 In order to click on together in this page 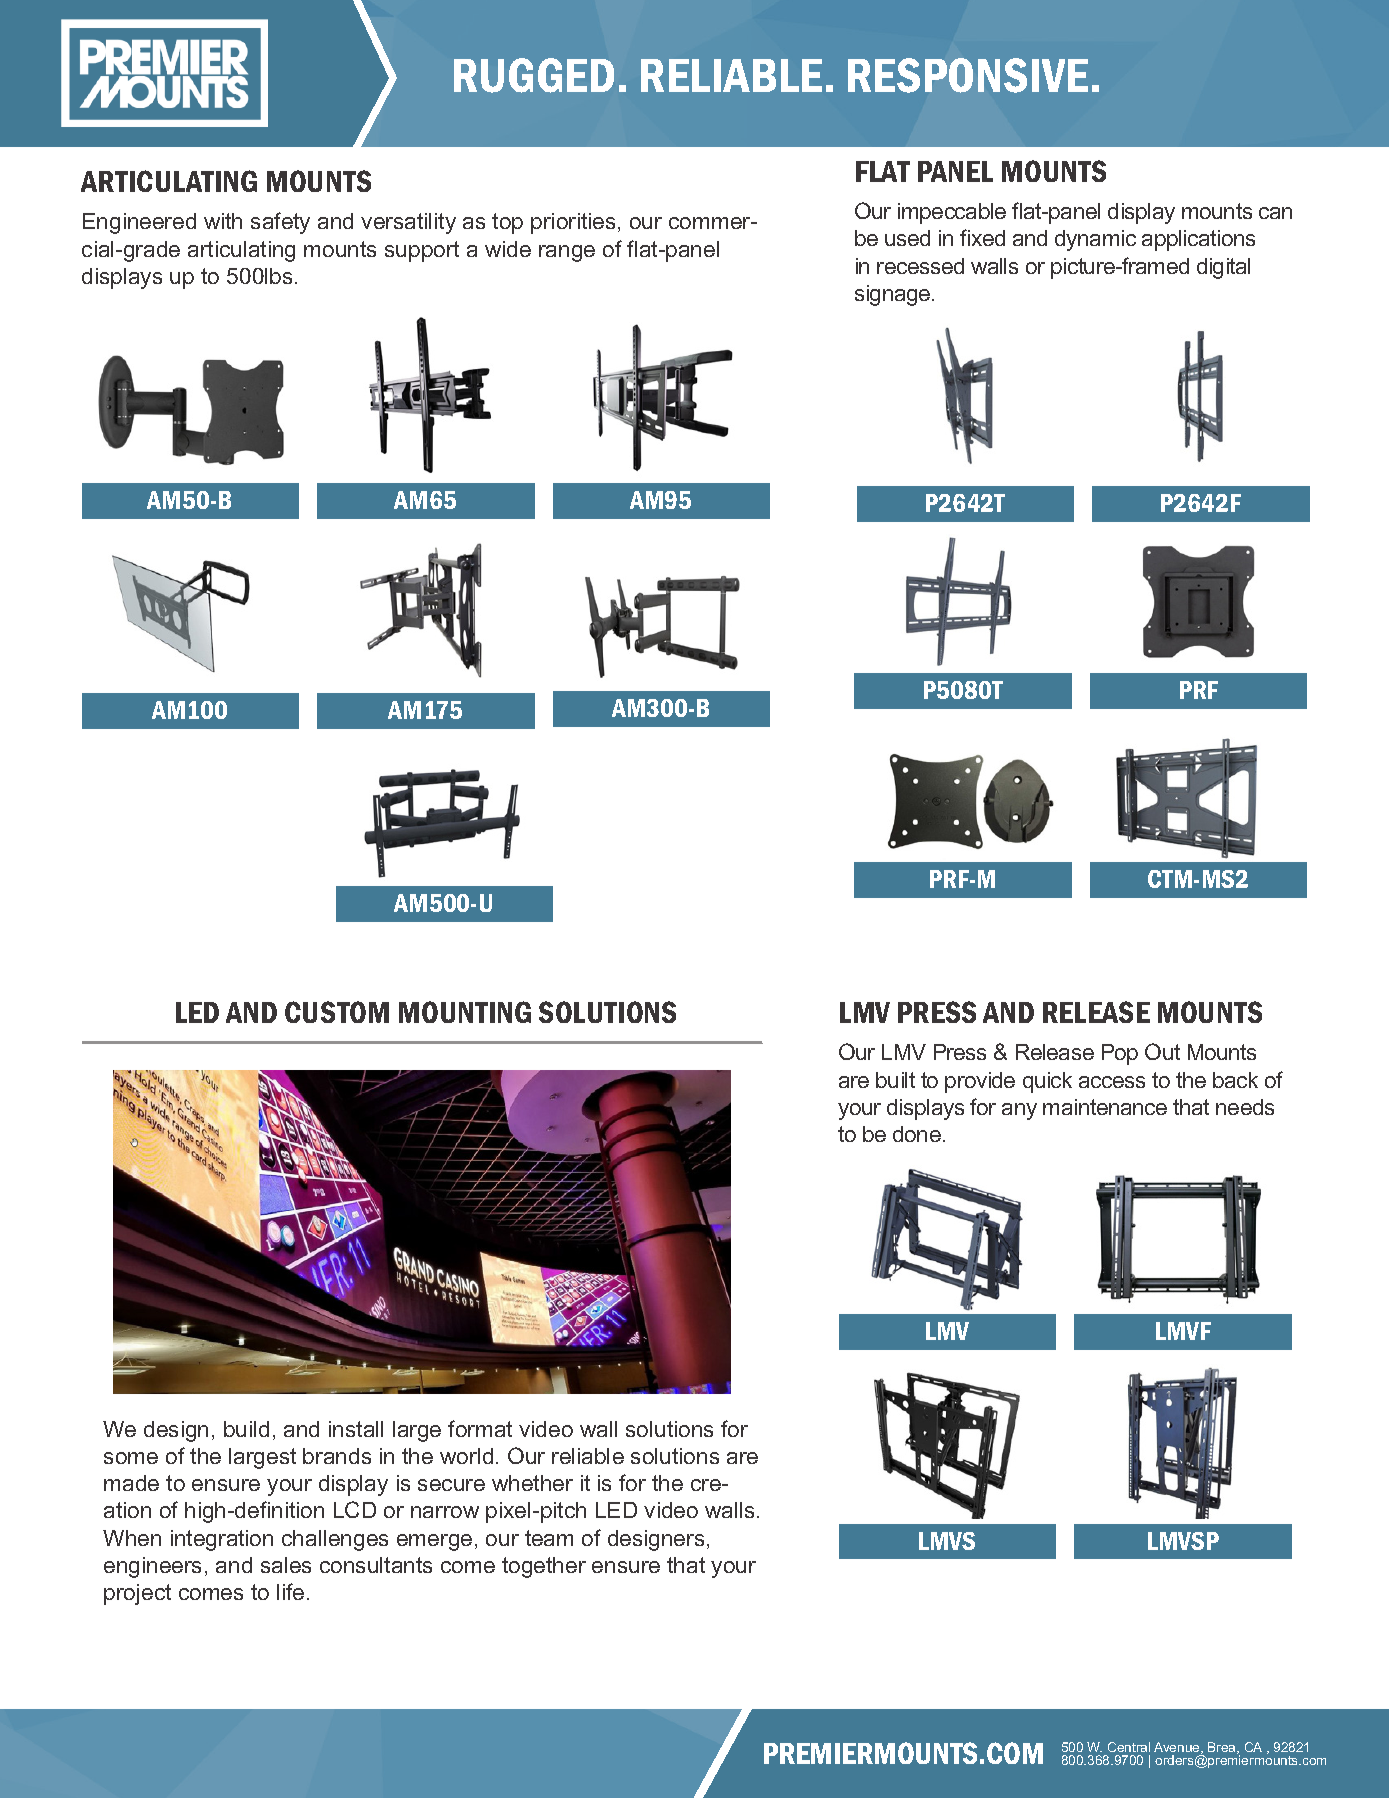, I will do `click(544, 1567)`.
